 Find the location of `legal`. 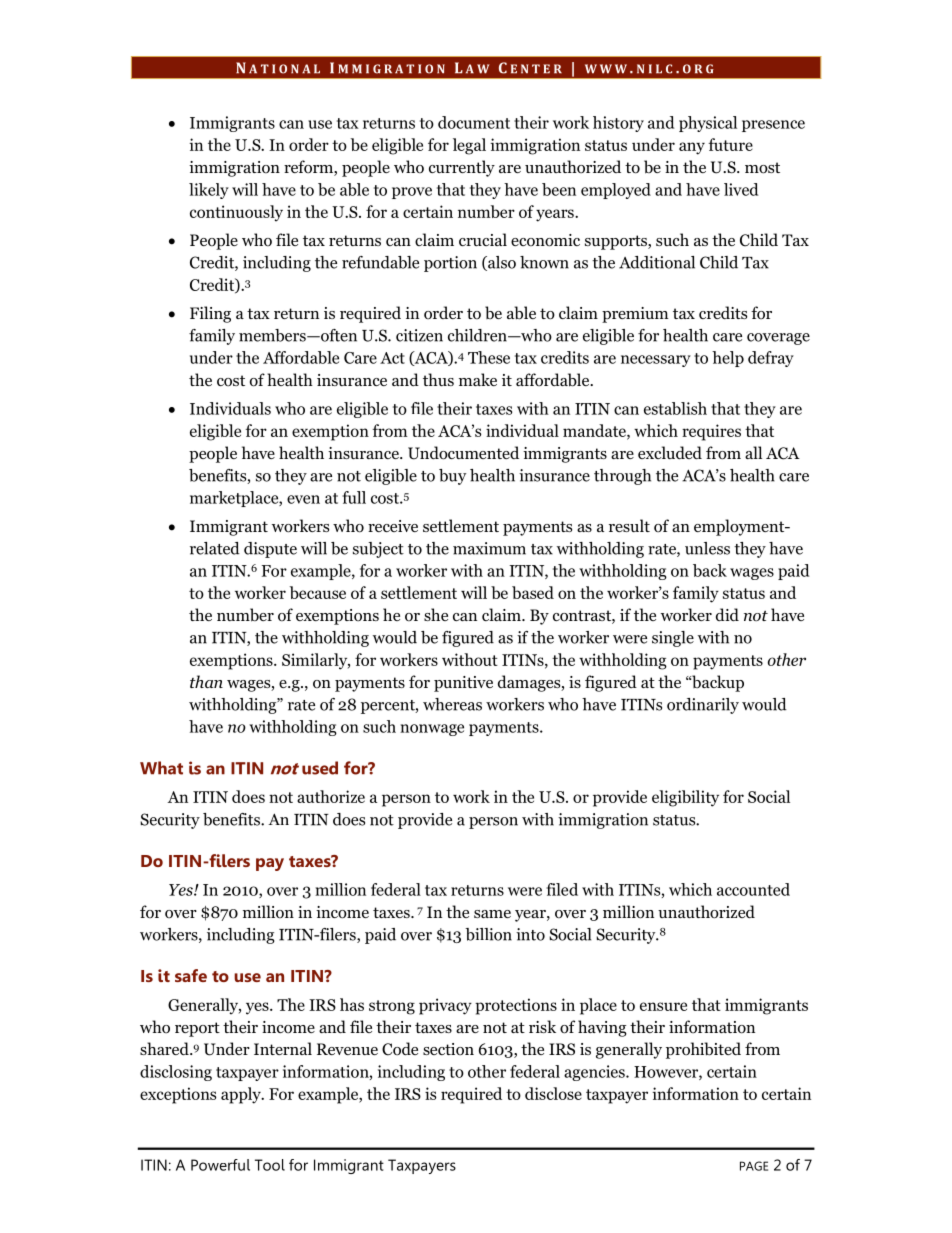

legal is located at coordinates (469, 146).
